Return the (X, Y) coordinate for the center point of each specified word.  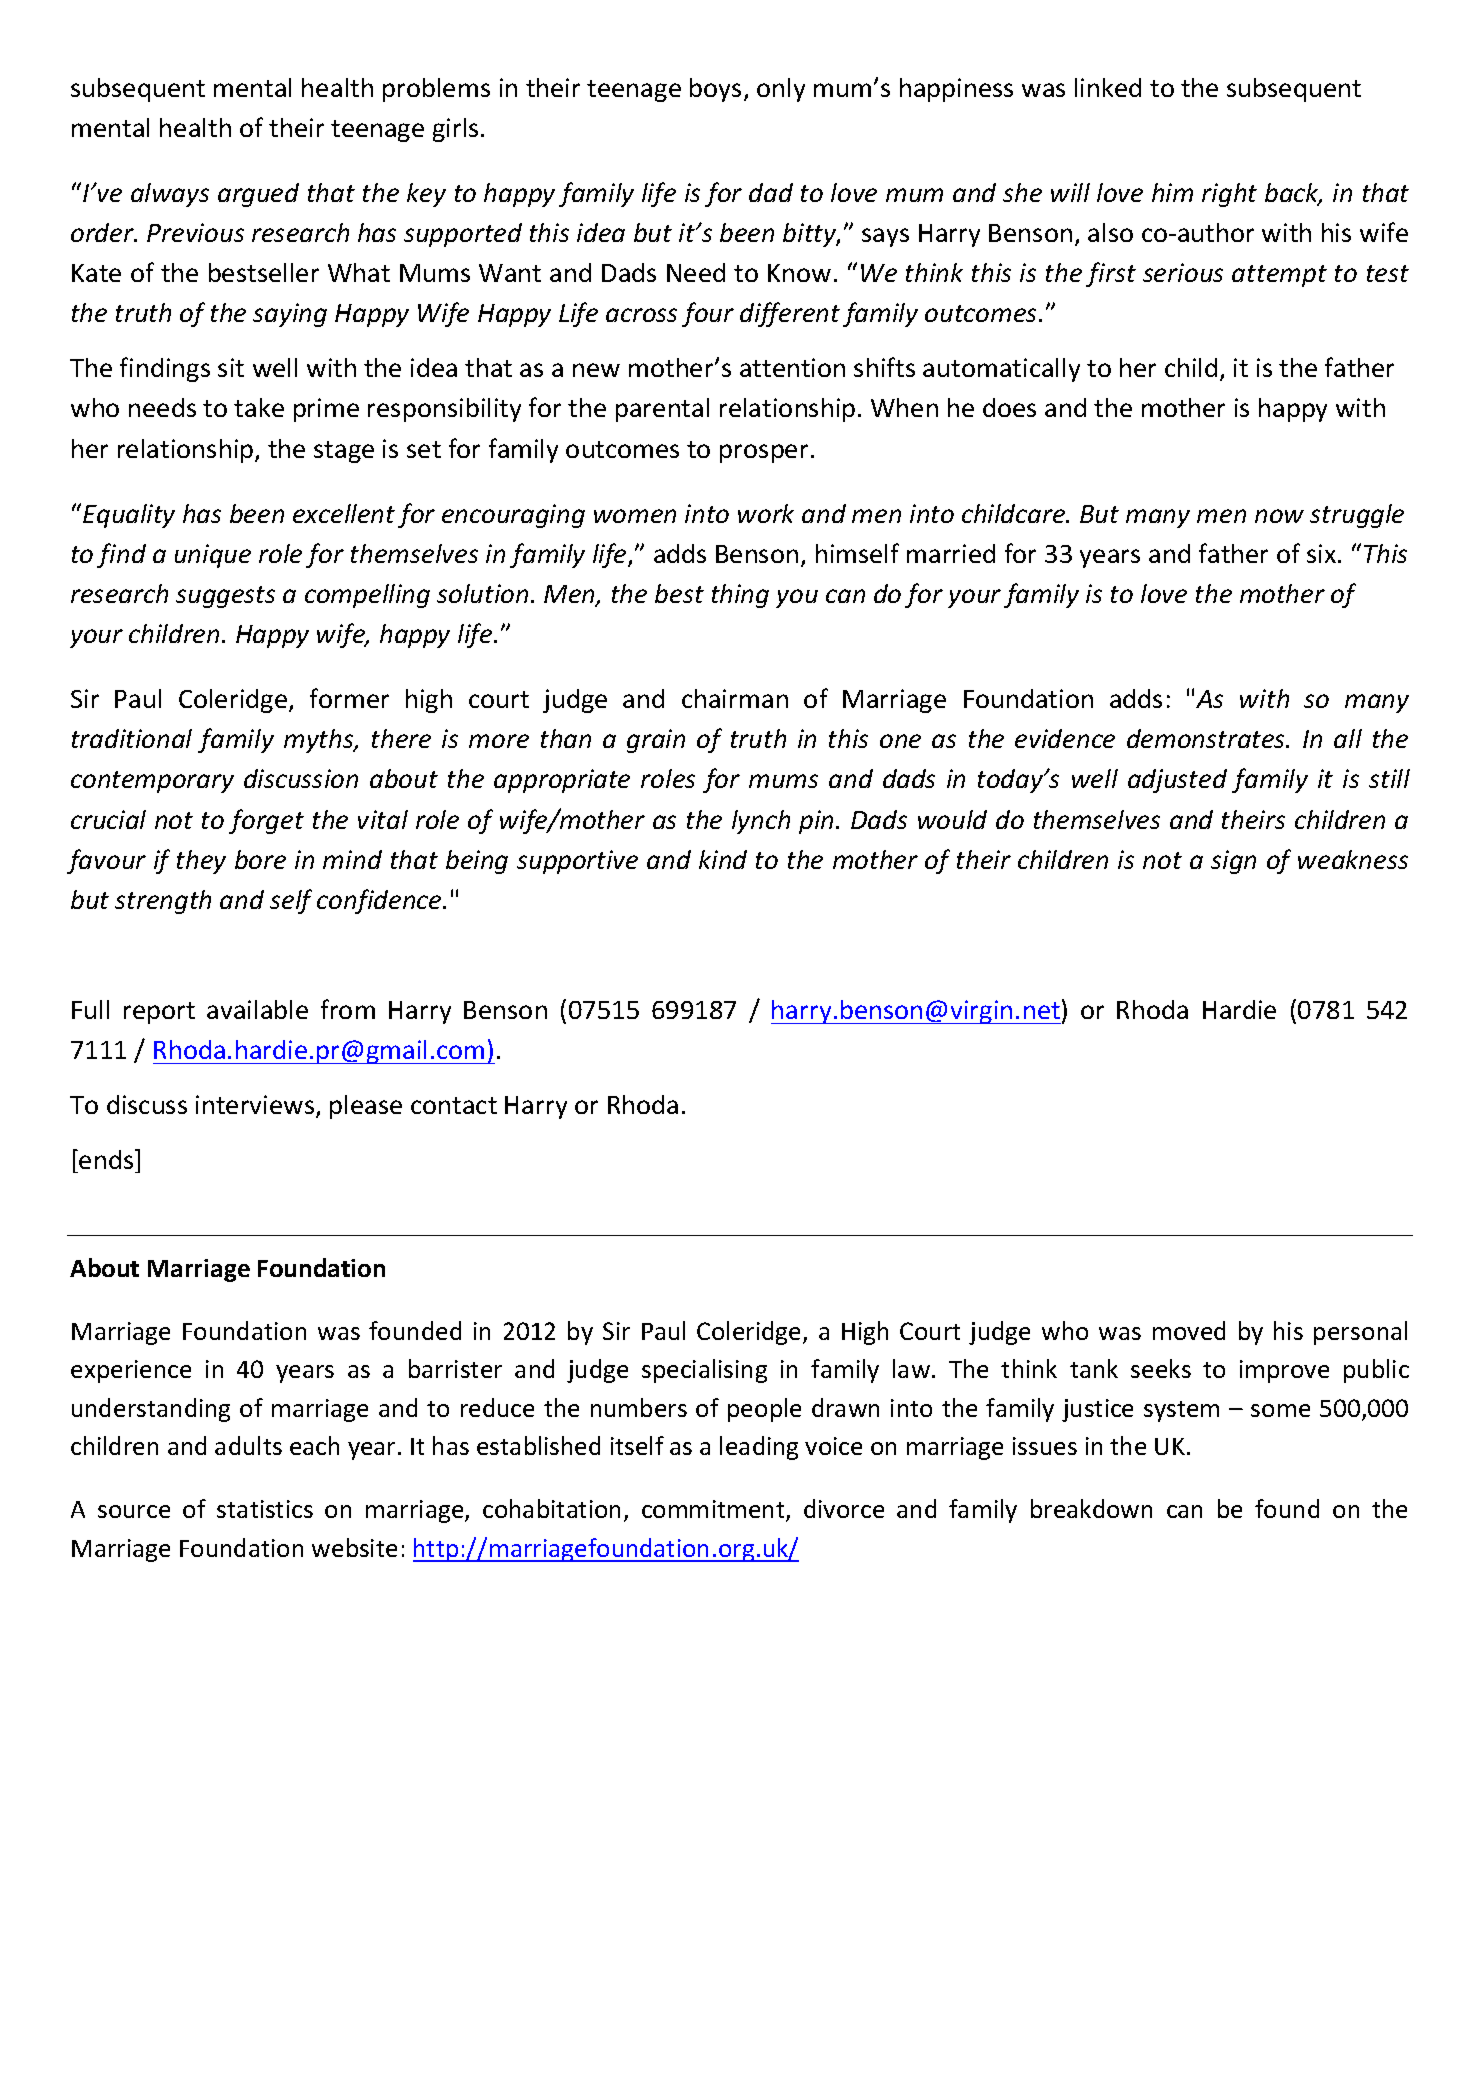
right (1229, 195)
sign (1233, 862)
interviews (256, 1106)
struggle (1357, 516)
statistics (265, 1509)
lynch (761, 822)
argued (258, 195)
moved (1189, 1330)
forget (266, 821)
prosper (764, 453)
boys (715, 90)
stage (344, 452)
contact (454, 1105)
